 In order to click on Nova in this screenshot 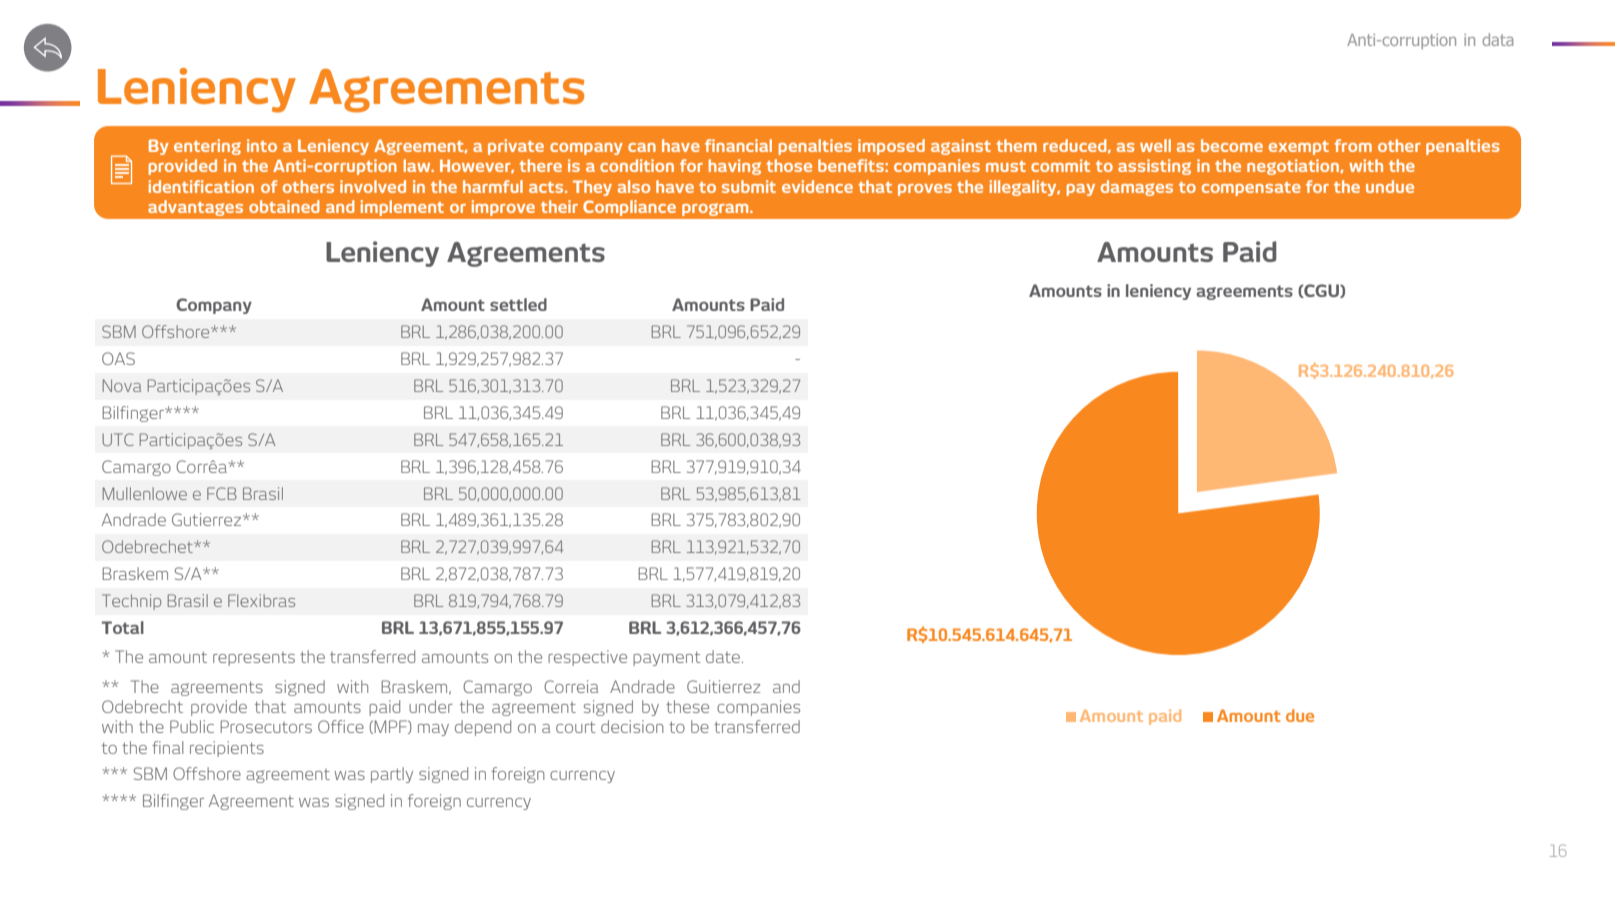, I will do `click(122, 385)`.
